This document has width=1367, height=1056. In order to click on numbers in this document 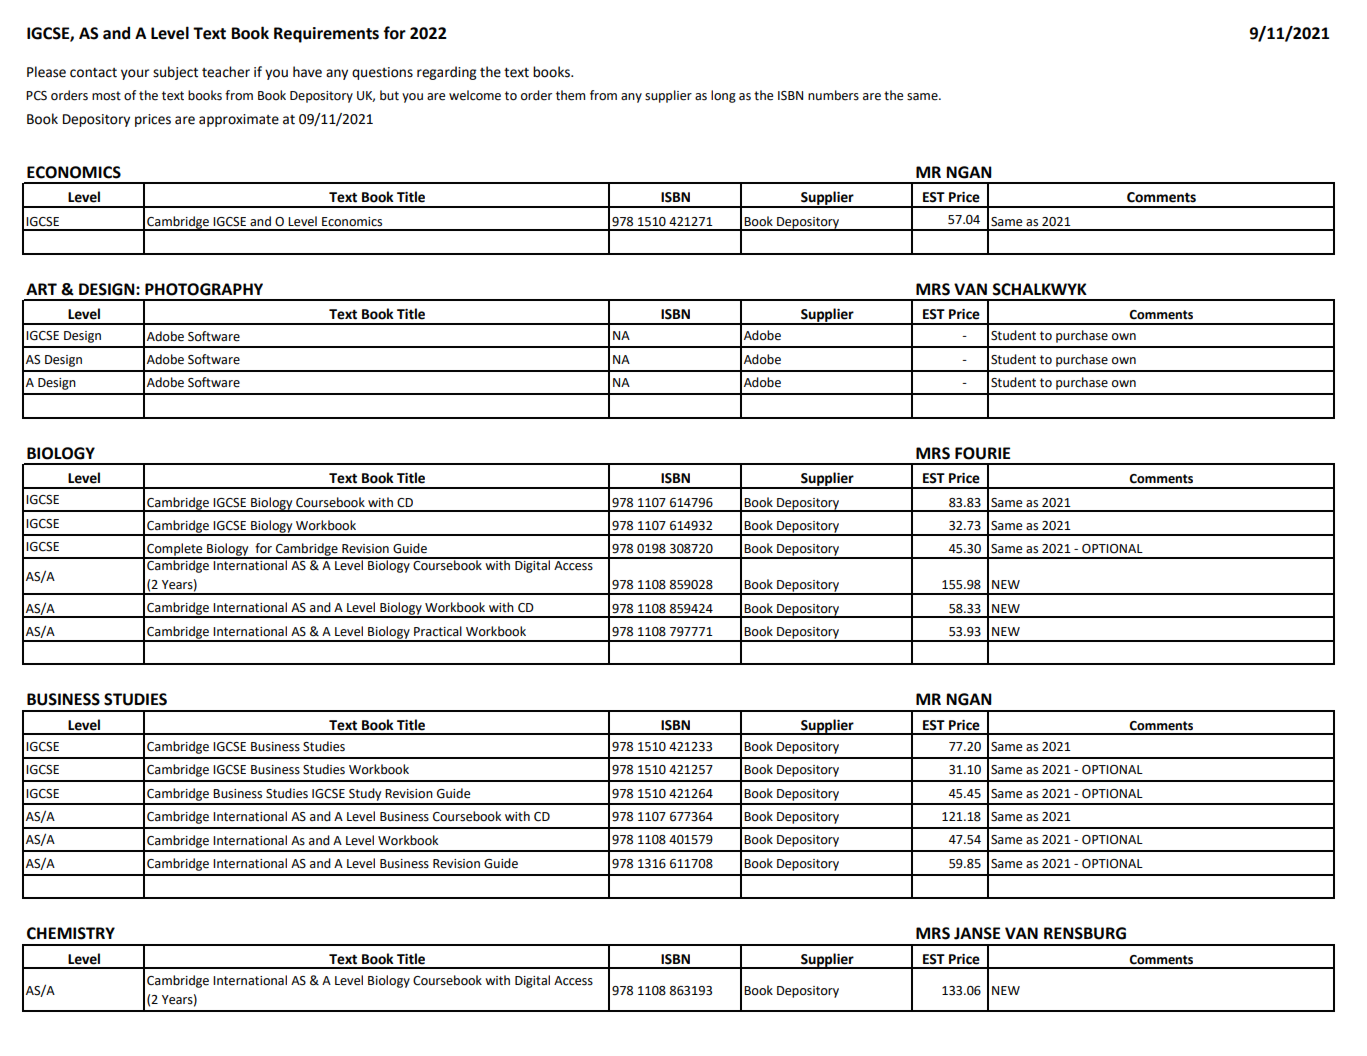, I will do `click(833, 95)`.
